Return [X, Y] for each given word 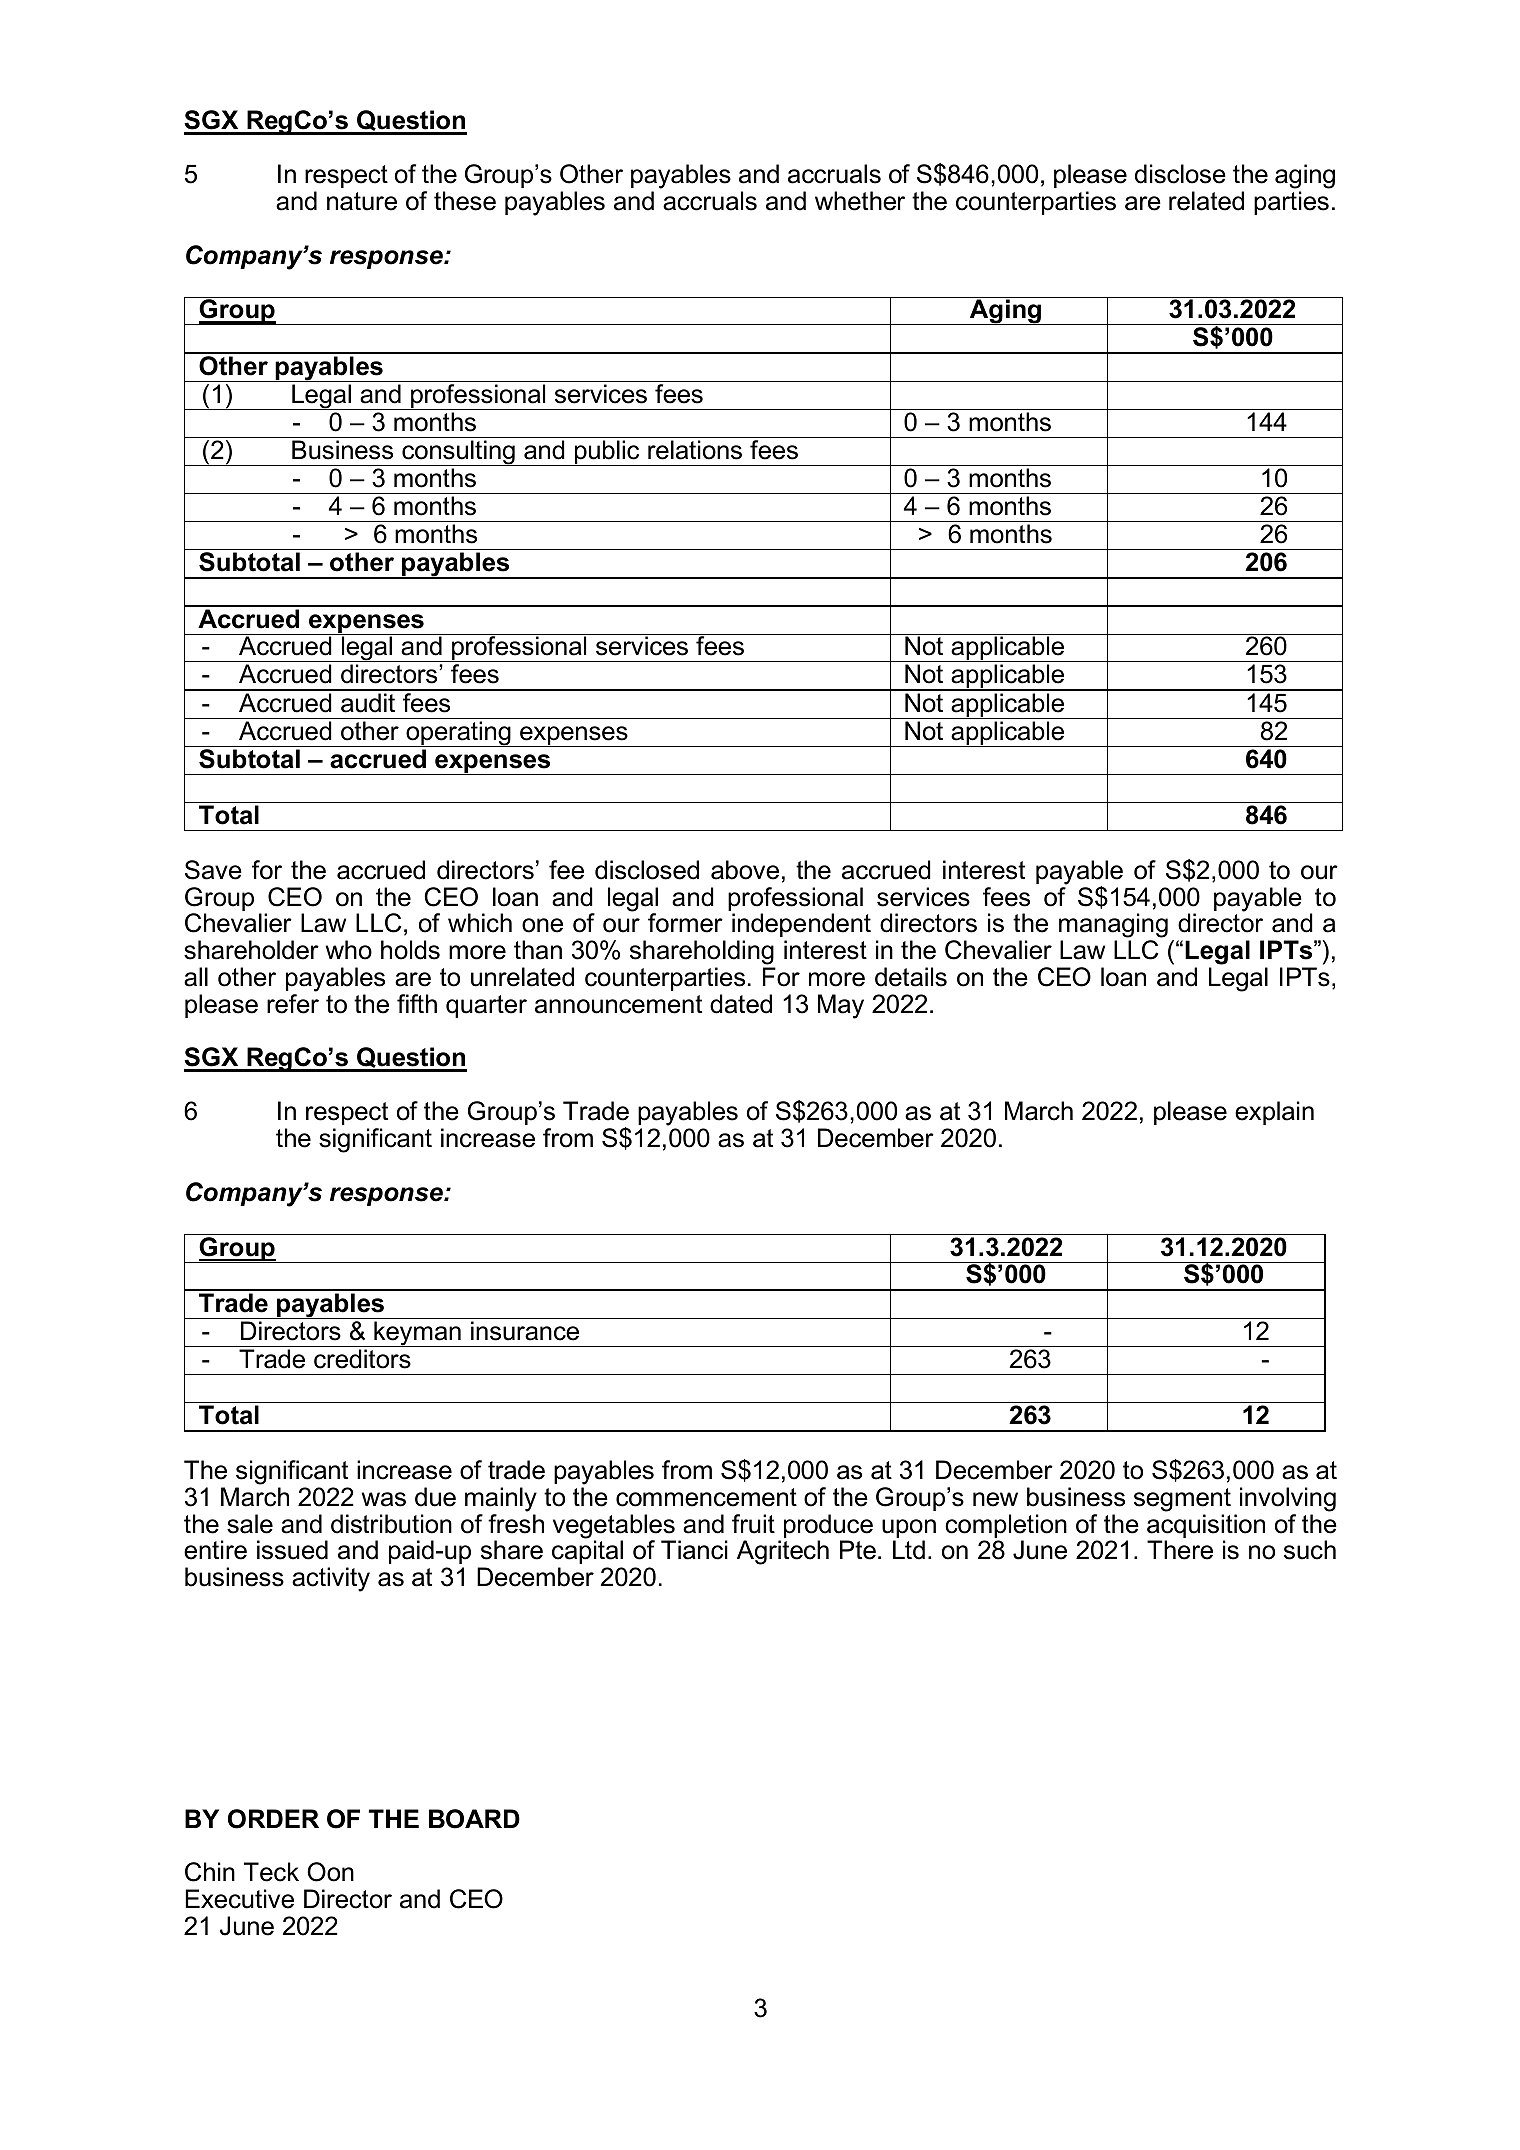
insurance [525, 1331]
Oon [330, 1872]
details [911, 977]
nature [362, 201]
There [1180, 1550]
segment [1182, 1500]
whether [860, 201]
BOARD [474, 1819]
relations [695, 450]
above [745, 870]
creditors [362, 1359]
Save [213, 870]
